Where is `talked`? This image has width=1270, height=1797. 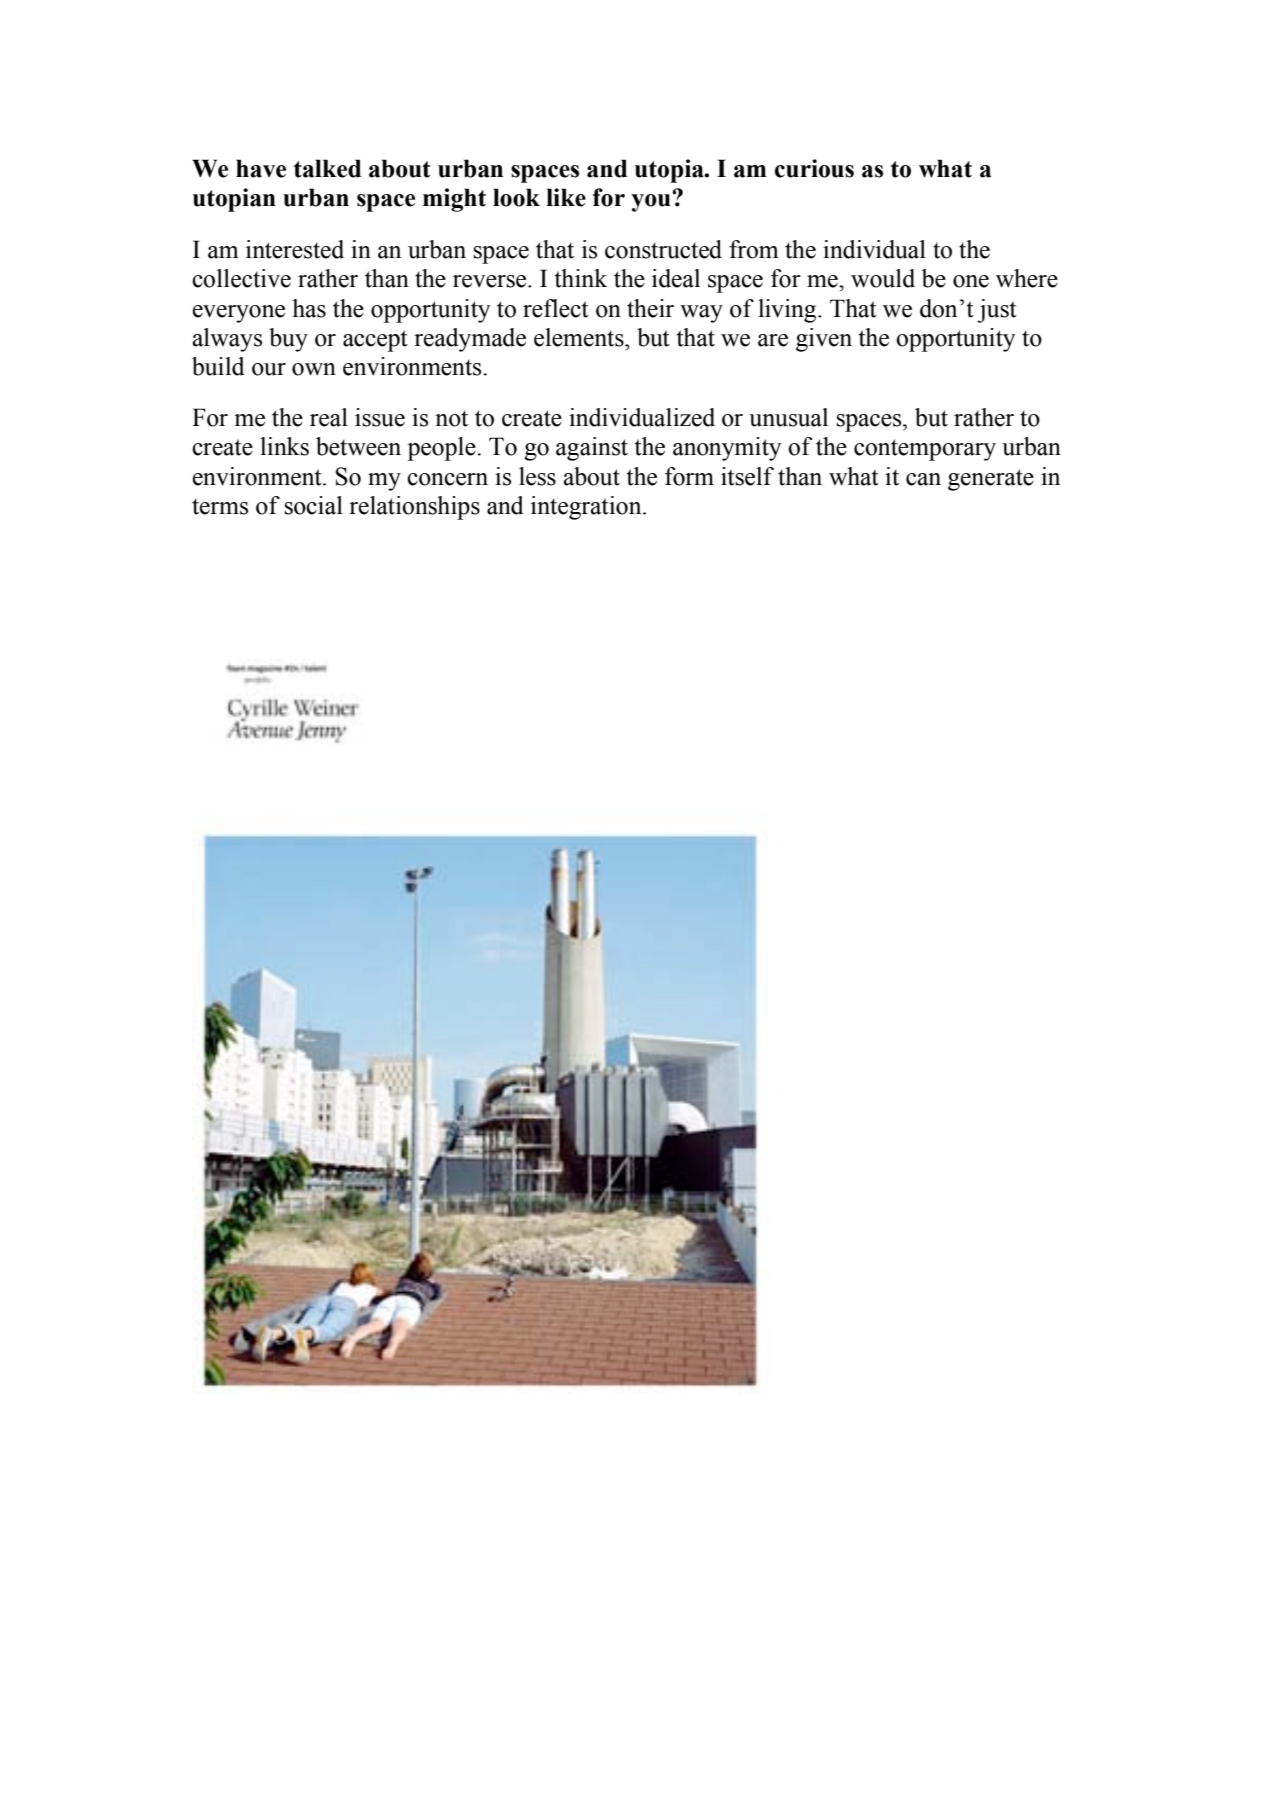 talked is located at coordinates (327, 168).
